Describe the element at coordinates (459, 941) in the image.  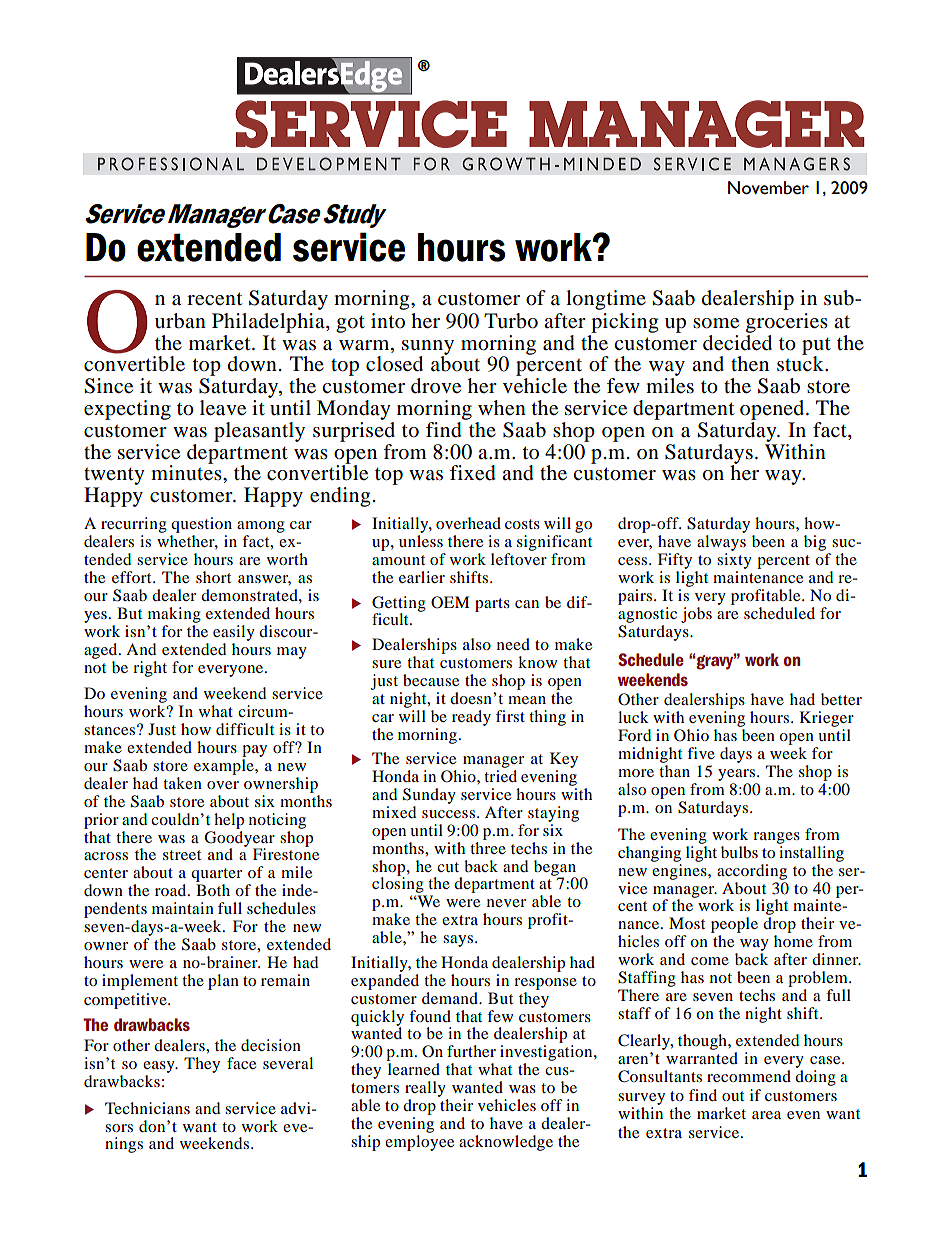
I see `says` at that location.
